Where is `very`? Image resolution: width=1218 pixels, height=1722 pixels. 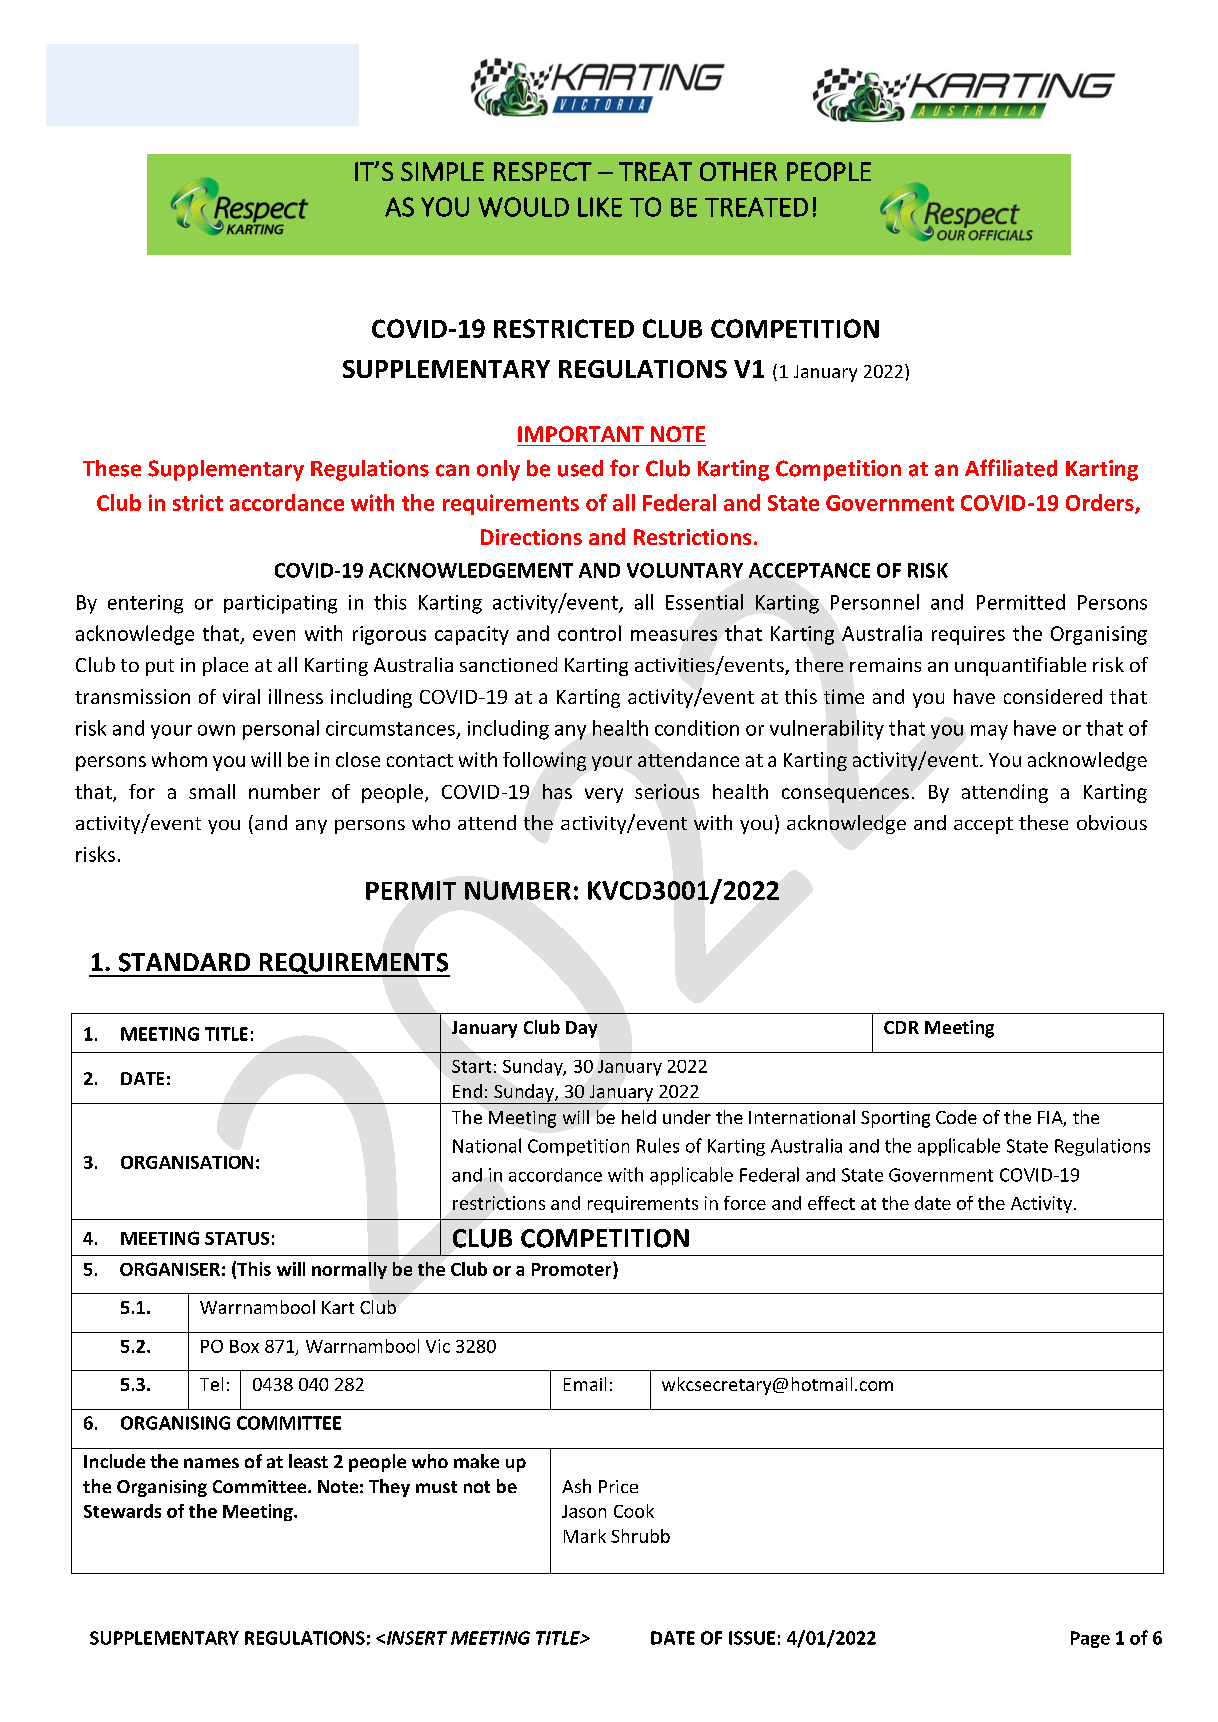
very is located at coordinates (604, 795).
